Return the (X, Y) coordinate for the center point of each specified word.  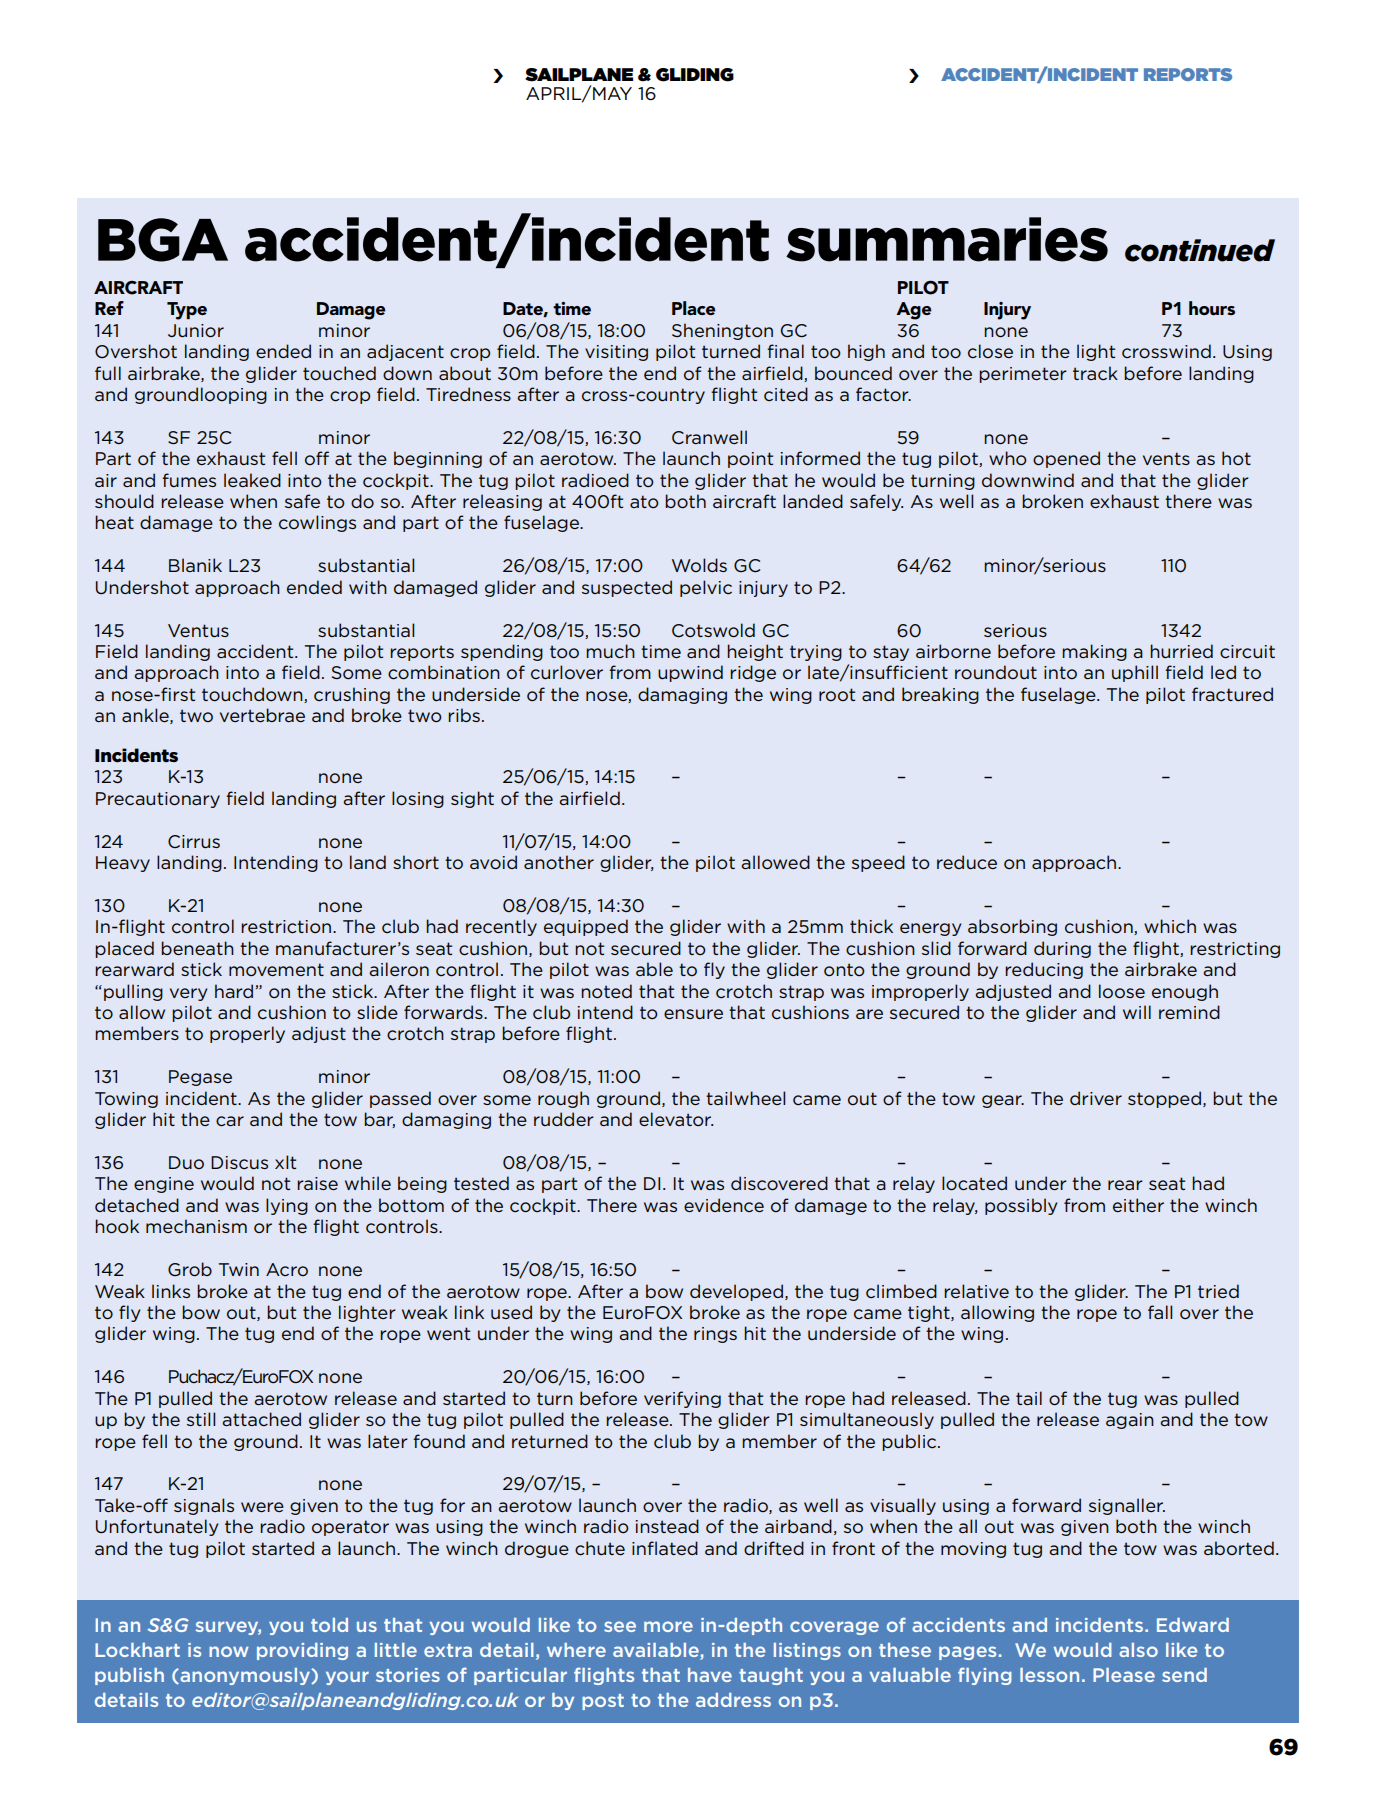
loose (1122, 991)
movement (276, 969)
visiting (616, 353)
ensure (693, 1014)
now (229, 1651)
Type (187, 311)
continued (1200, 250)
